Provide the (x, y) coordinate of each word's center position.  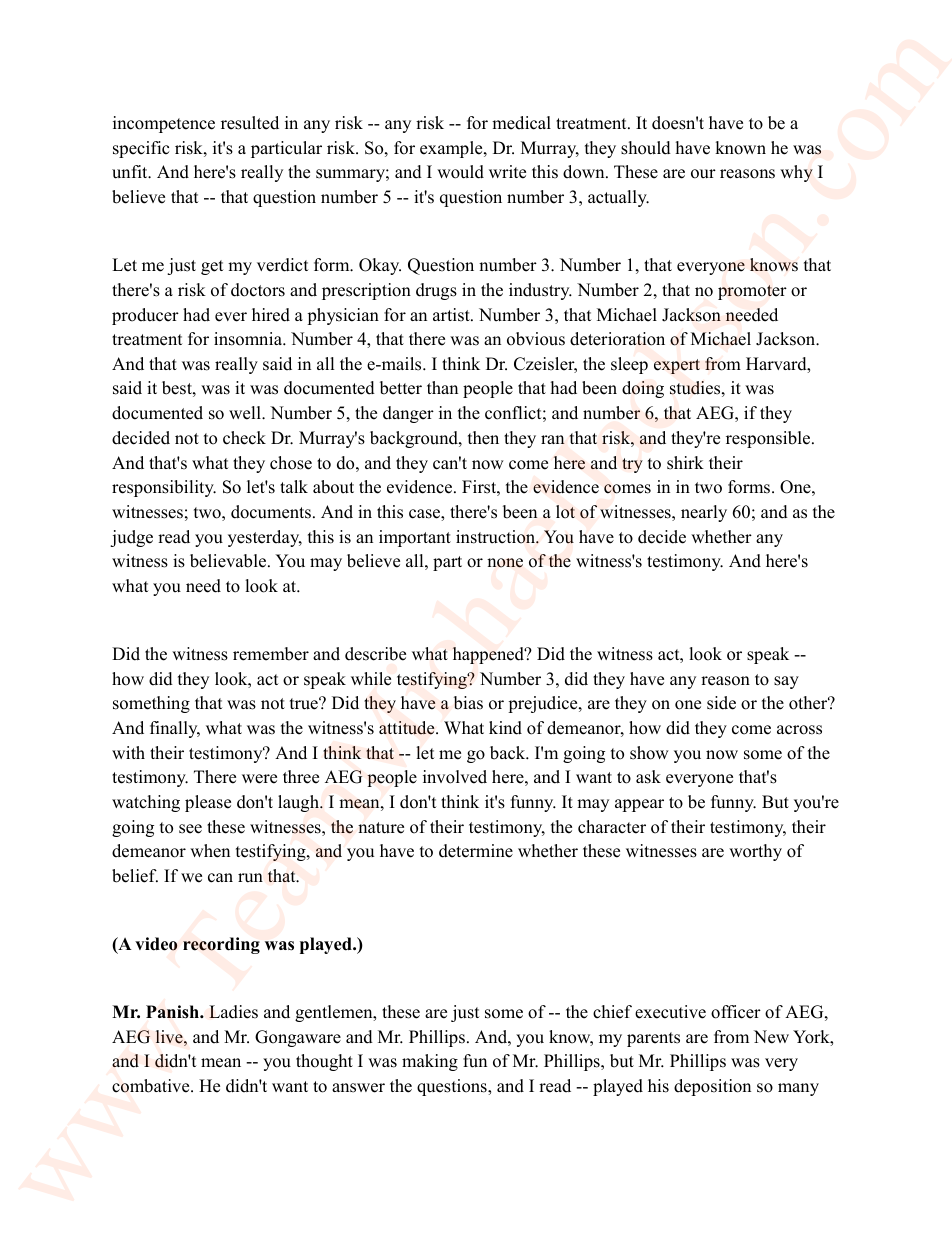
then (483, 438)
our (703, 174)
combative (152, 1086)
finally (175, 729)
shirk (685, 463)
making (430, 1062)
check (244, 438)
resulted (250, 123)
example (452, 149)
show (649, 753)
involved (455, 777)
